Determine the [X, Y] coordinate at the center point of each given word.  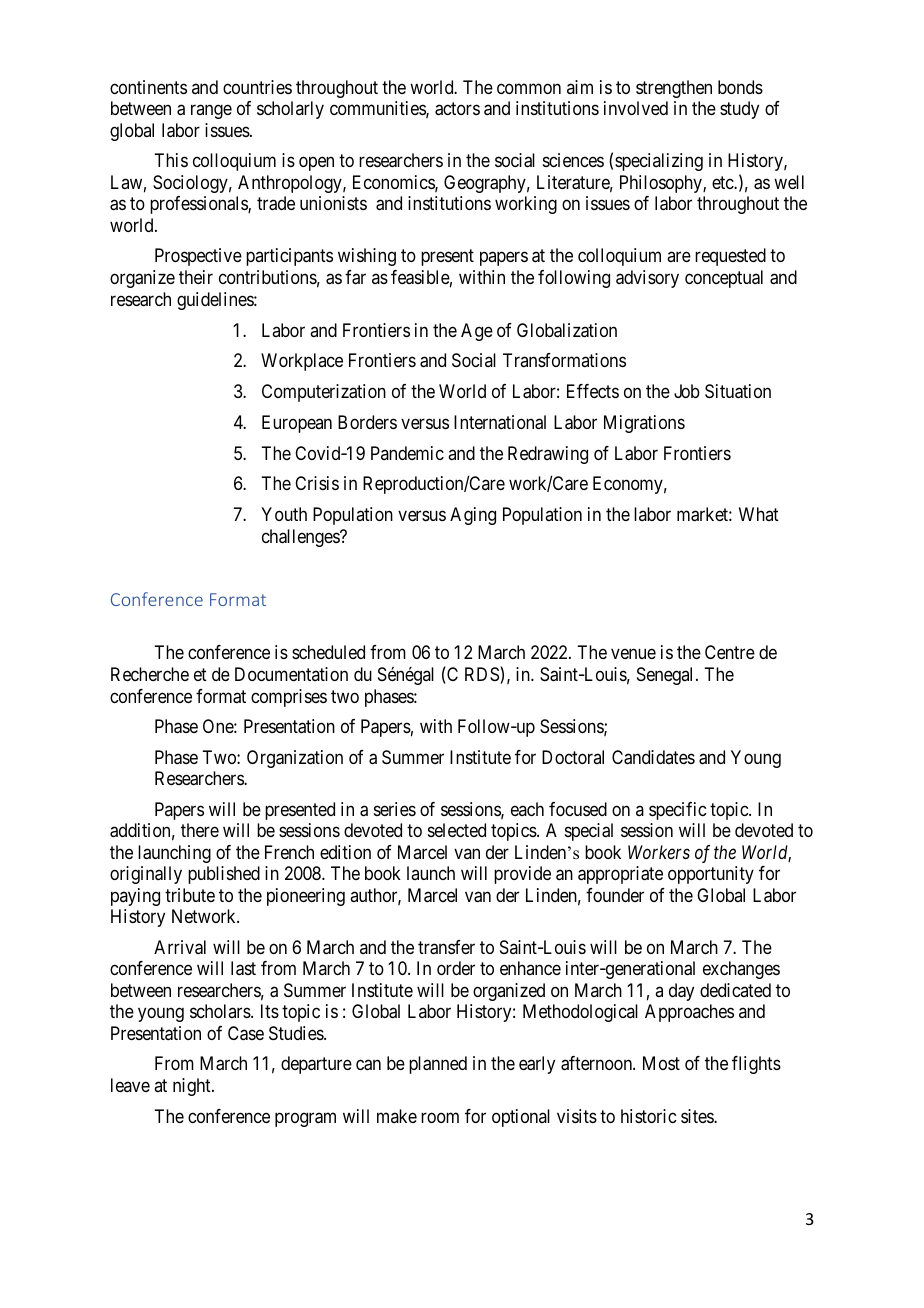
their [196, 277]
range [211, 112]
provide [522, 875]
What [759, 514]
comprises [289, 698]
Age [477, 332]
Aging [473, 516]
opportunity [711, 875]
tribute [190, 895]
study [739, 110]
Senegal [667, 676]
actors [457, 109]
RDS [483, 675]
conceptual [724, 279]
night [193, 1087]
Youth [284, 514]
